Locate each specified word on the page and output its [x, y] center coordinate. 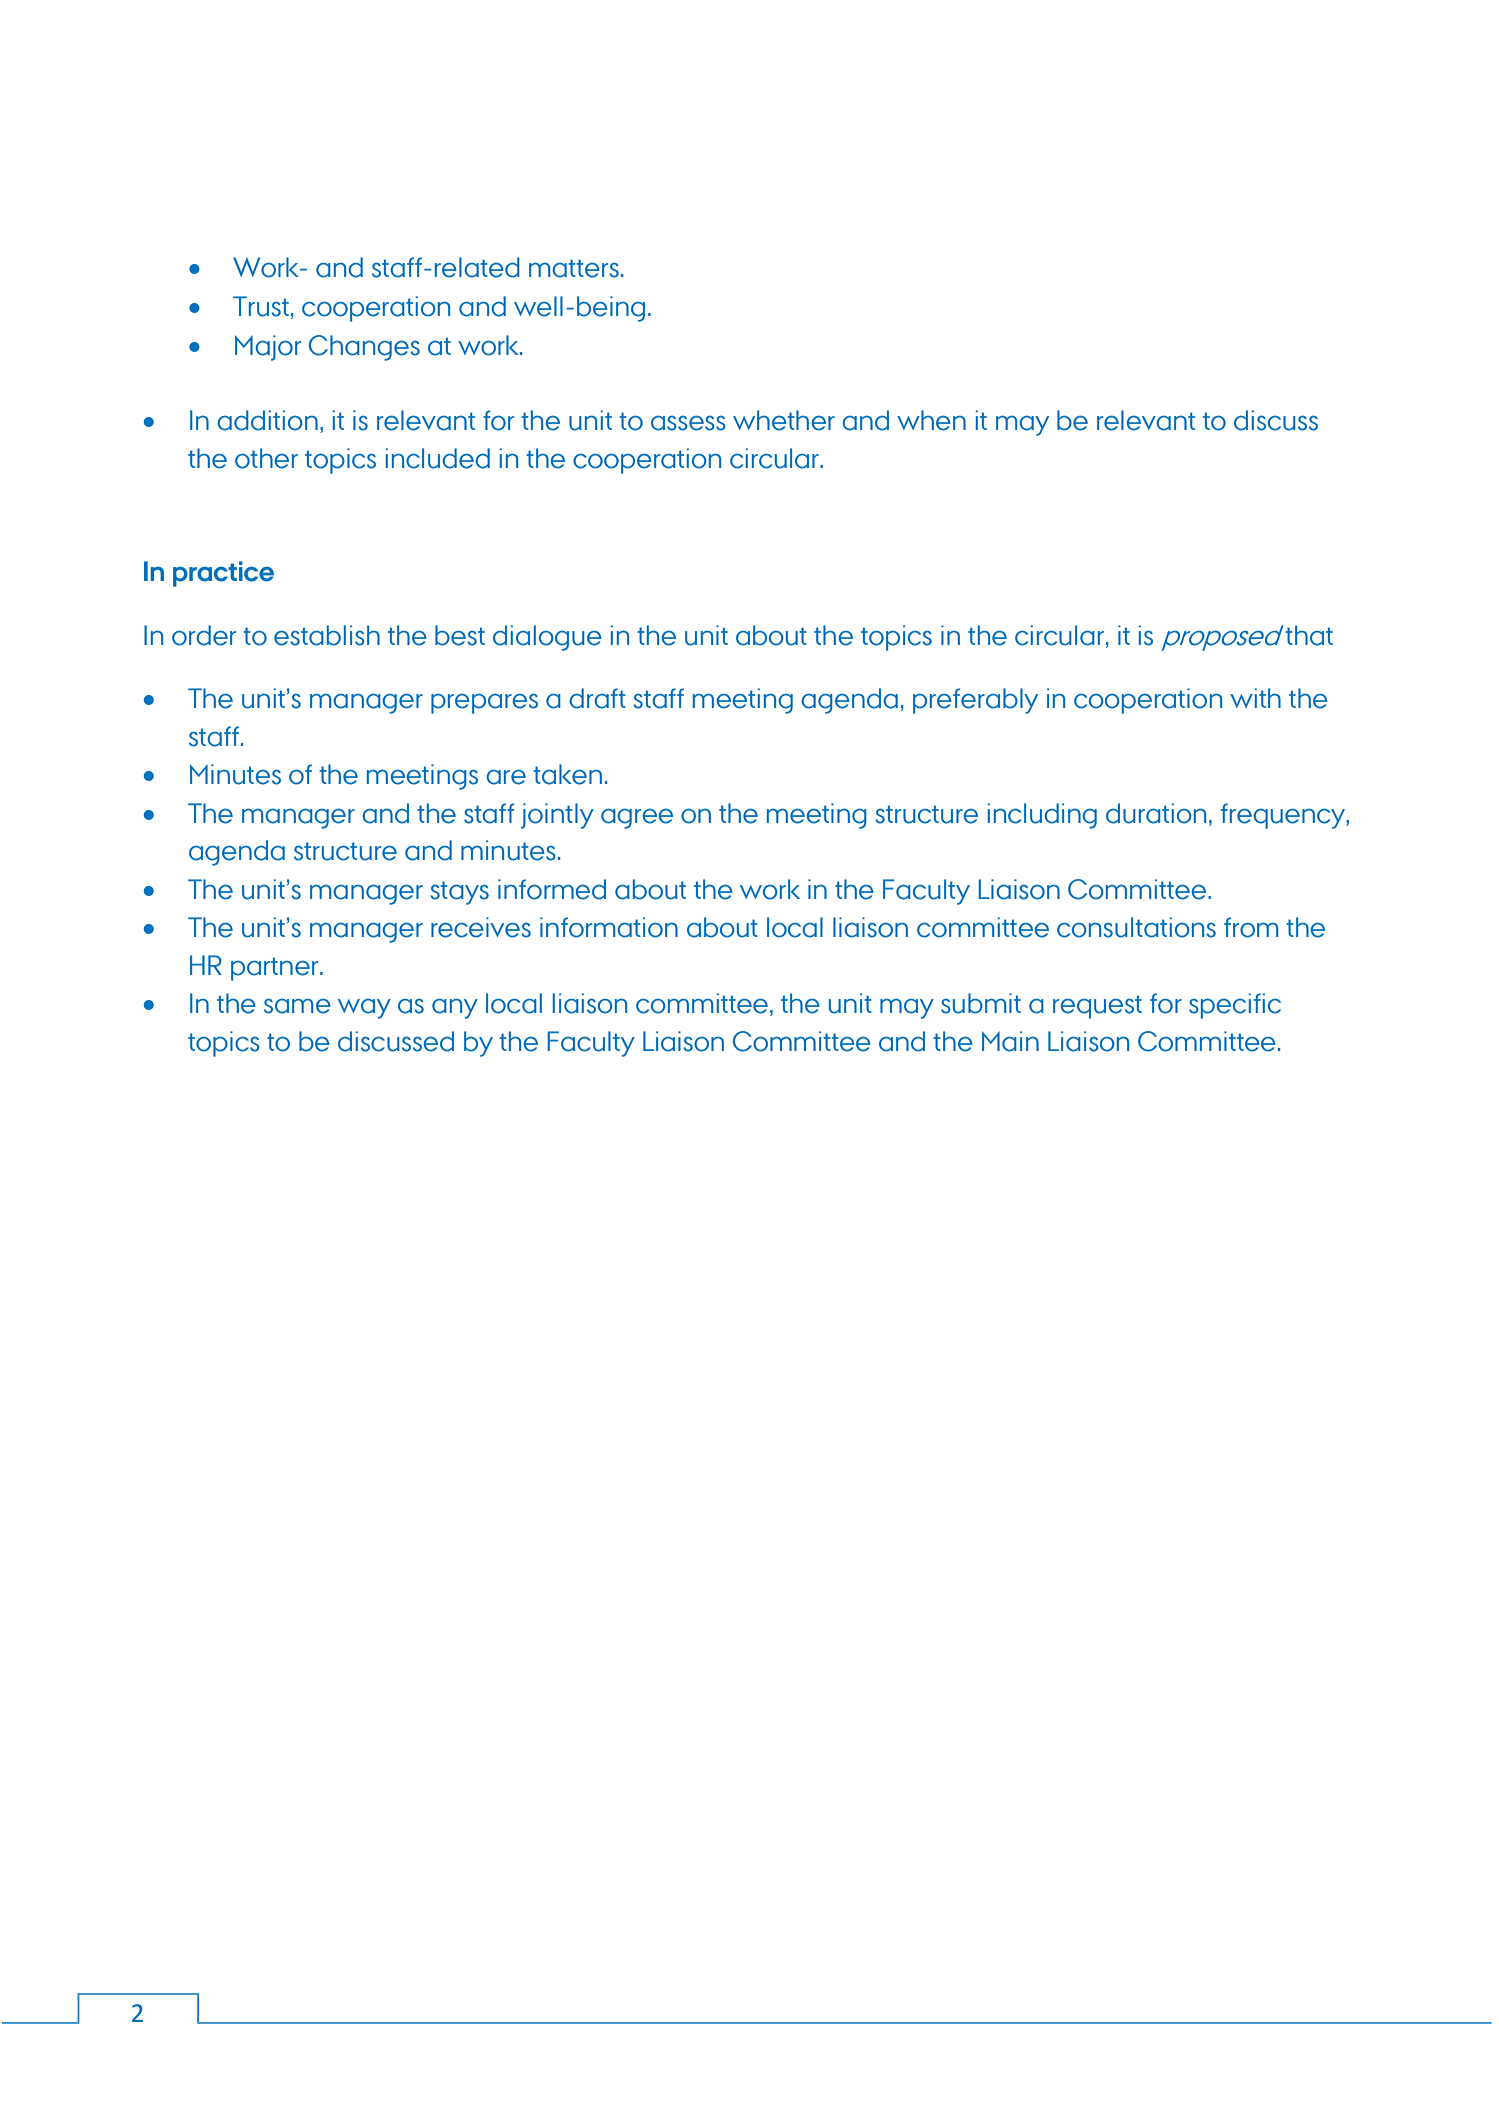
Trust [261, 306]
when [931, 420]
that [1309, 635]
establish [327, 635]
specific [1235, 1006]
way [364, 1008]
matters [574, 268]
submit [981, 1003]
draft [597, 698]
